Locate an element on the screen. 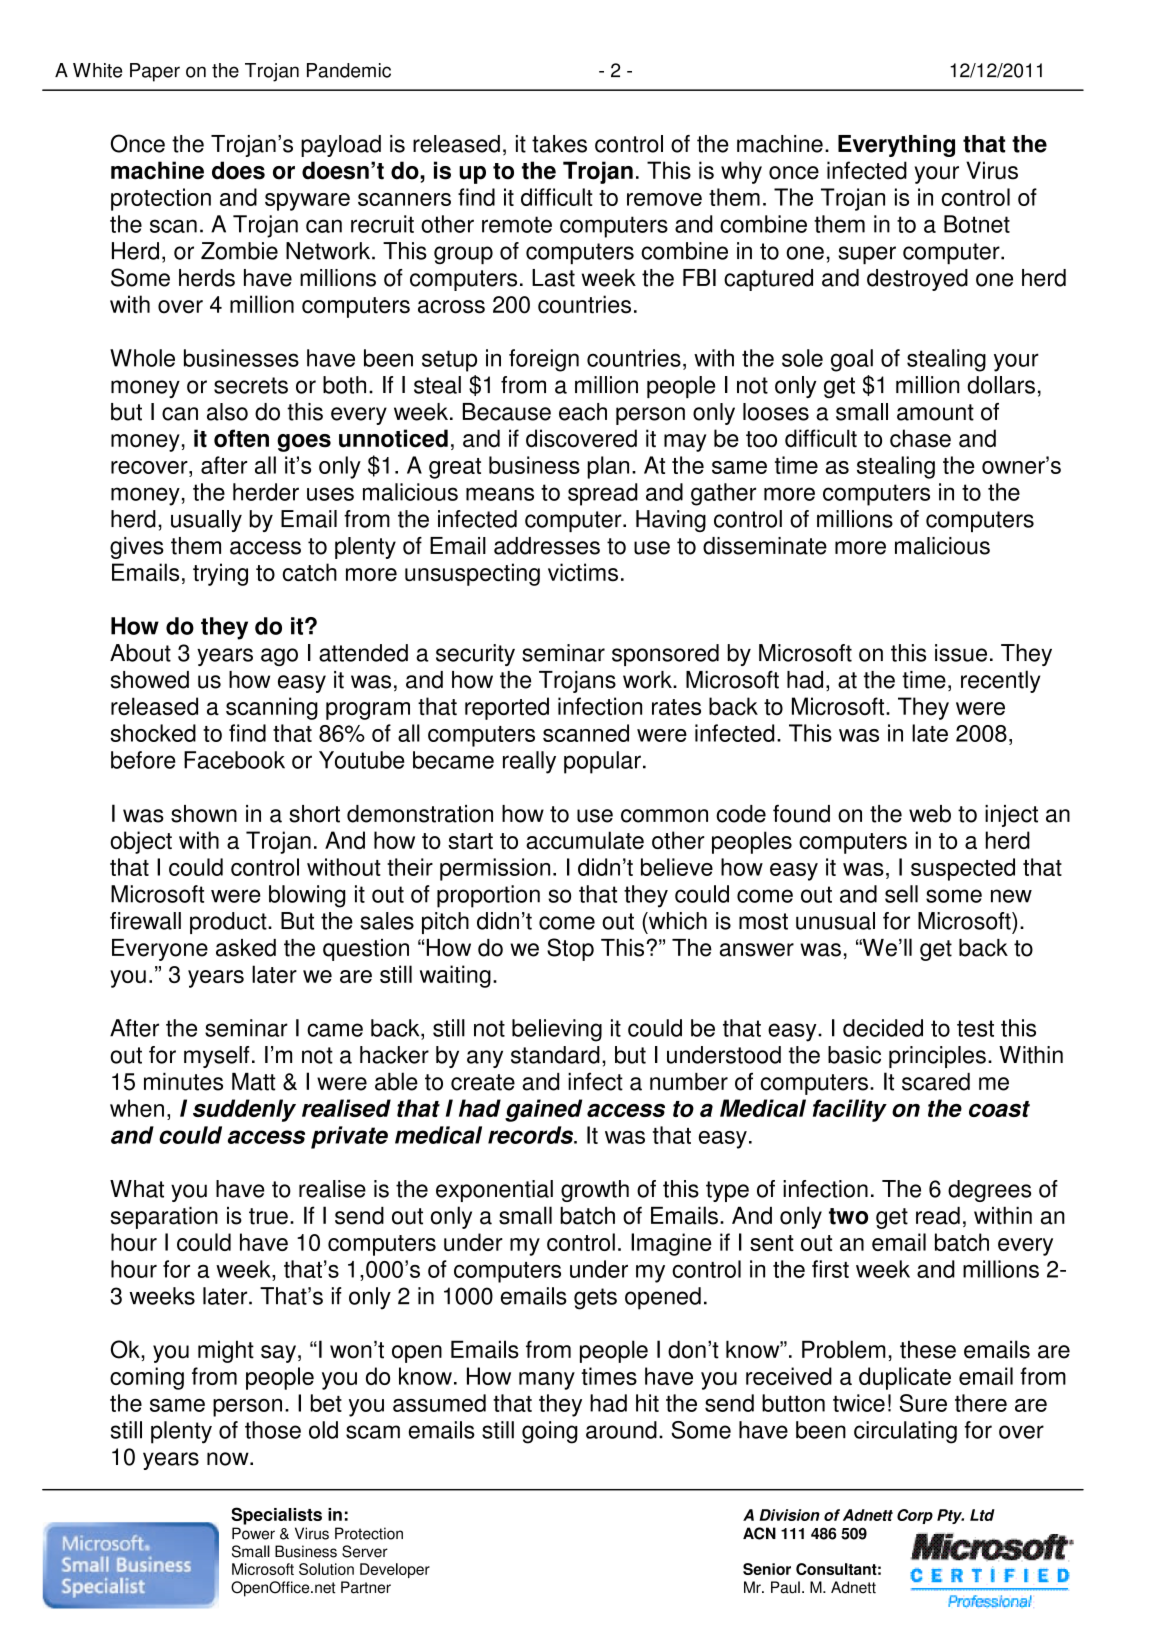  web is located at coordinates (930, 814).
